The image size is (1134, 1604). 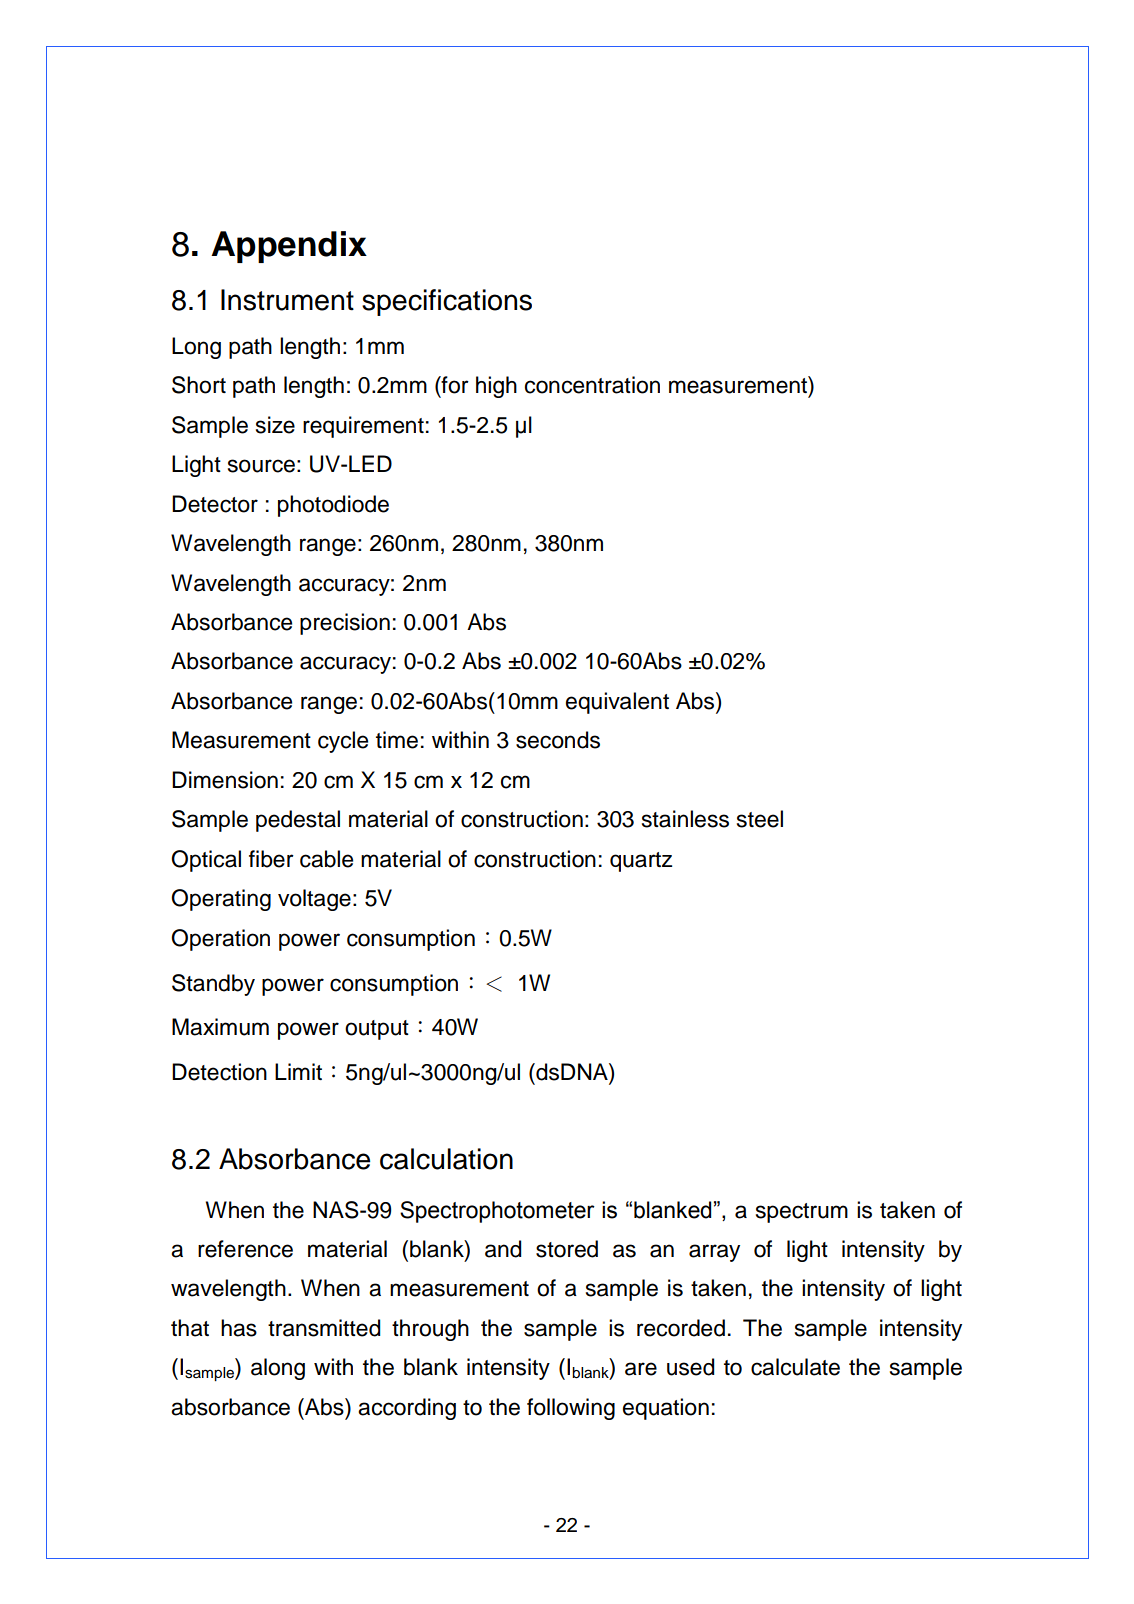 What do you see at coordinates (558, 740) in the document?
I see `seconds` at bounding box center [558, 740].
